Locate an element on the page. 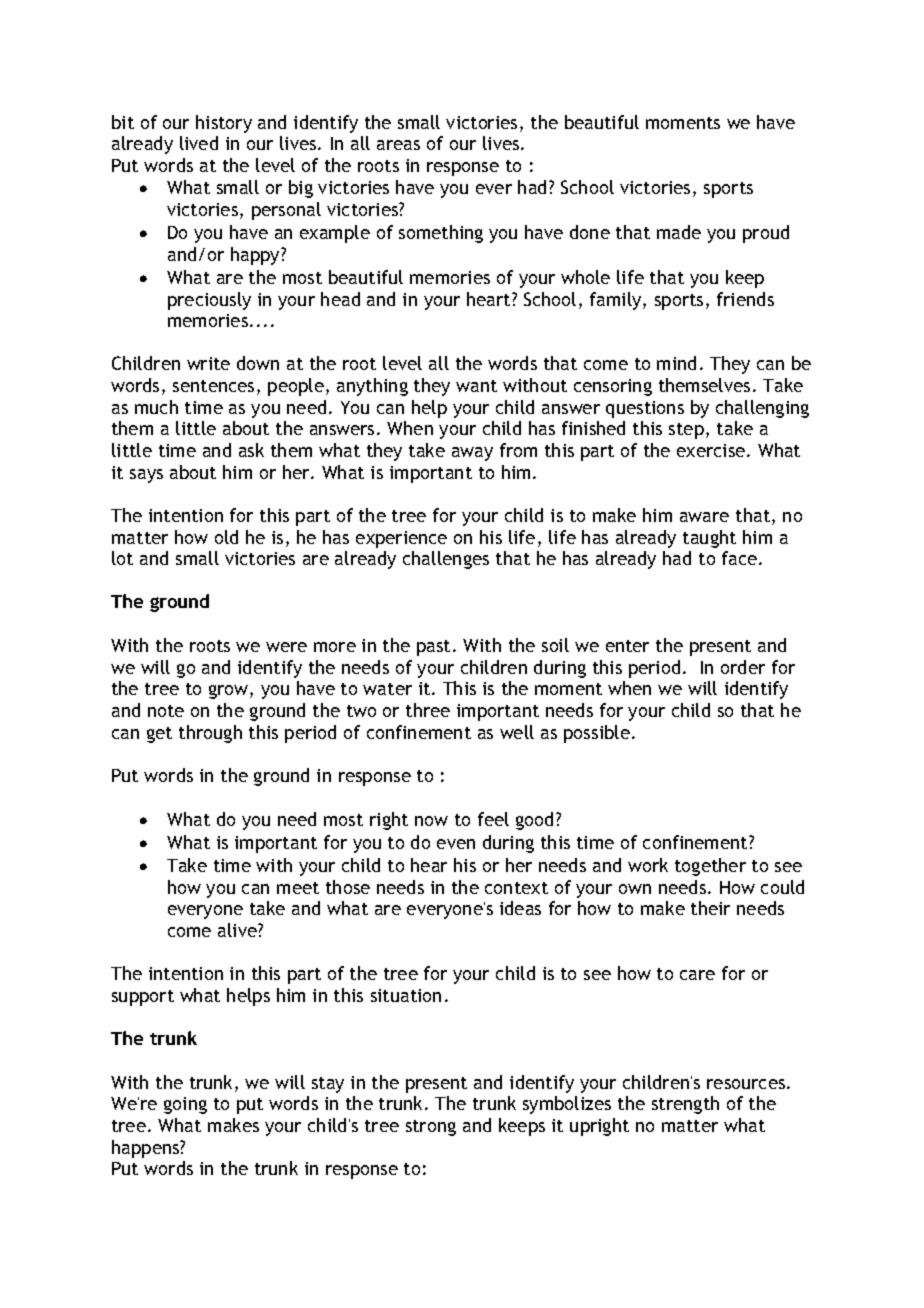 The image size is (924, 1308). going is located at coordinates (185, 1105).
